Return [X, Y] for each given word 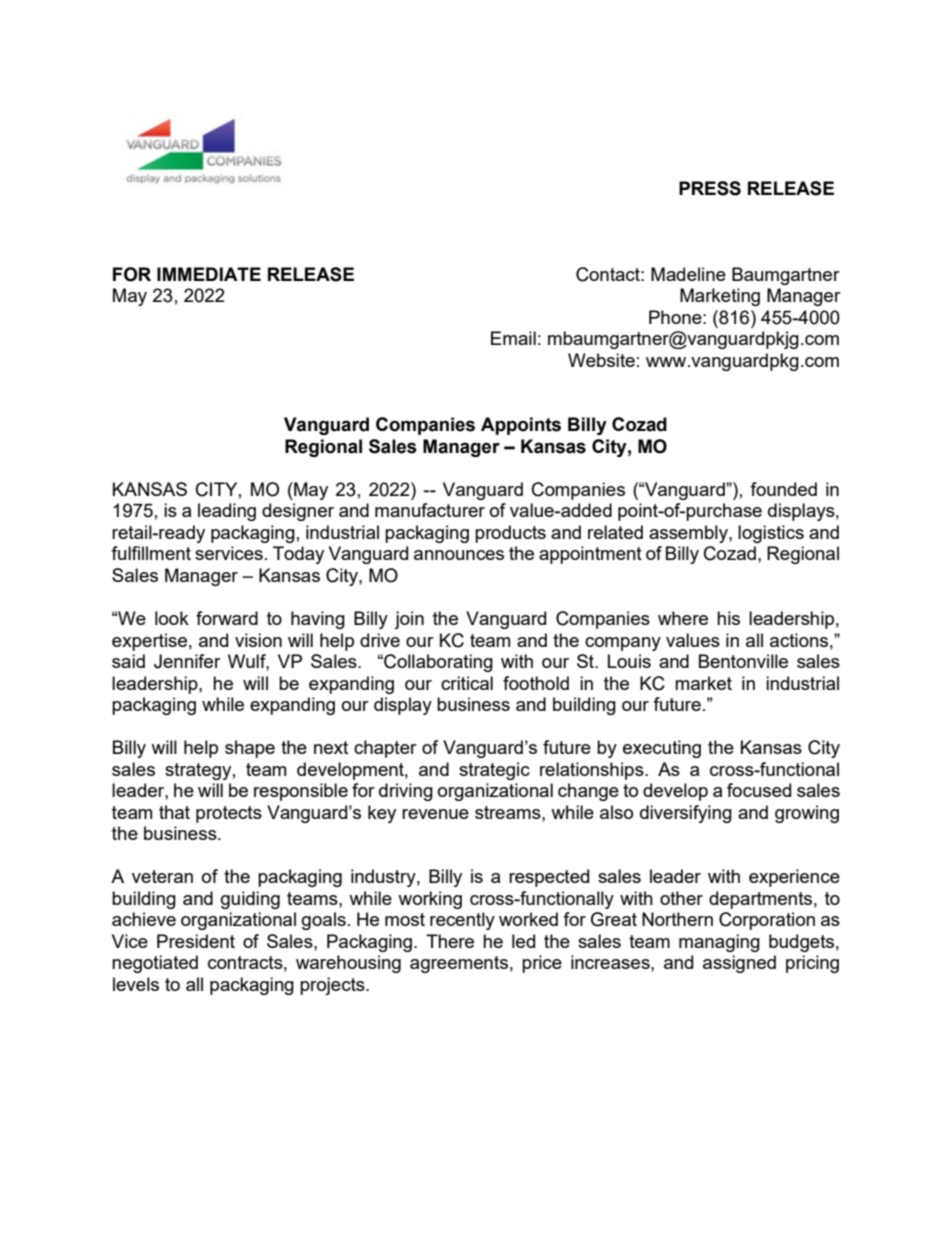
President [196, 941]
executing [662, 749]
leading [227, 512]
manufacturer [430, 510]
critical [467, 683]
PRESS [710, 188]
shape [250, 749]
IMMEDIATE [209, 274]
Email [513, 338]
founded [783, 489]
